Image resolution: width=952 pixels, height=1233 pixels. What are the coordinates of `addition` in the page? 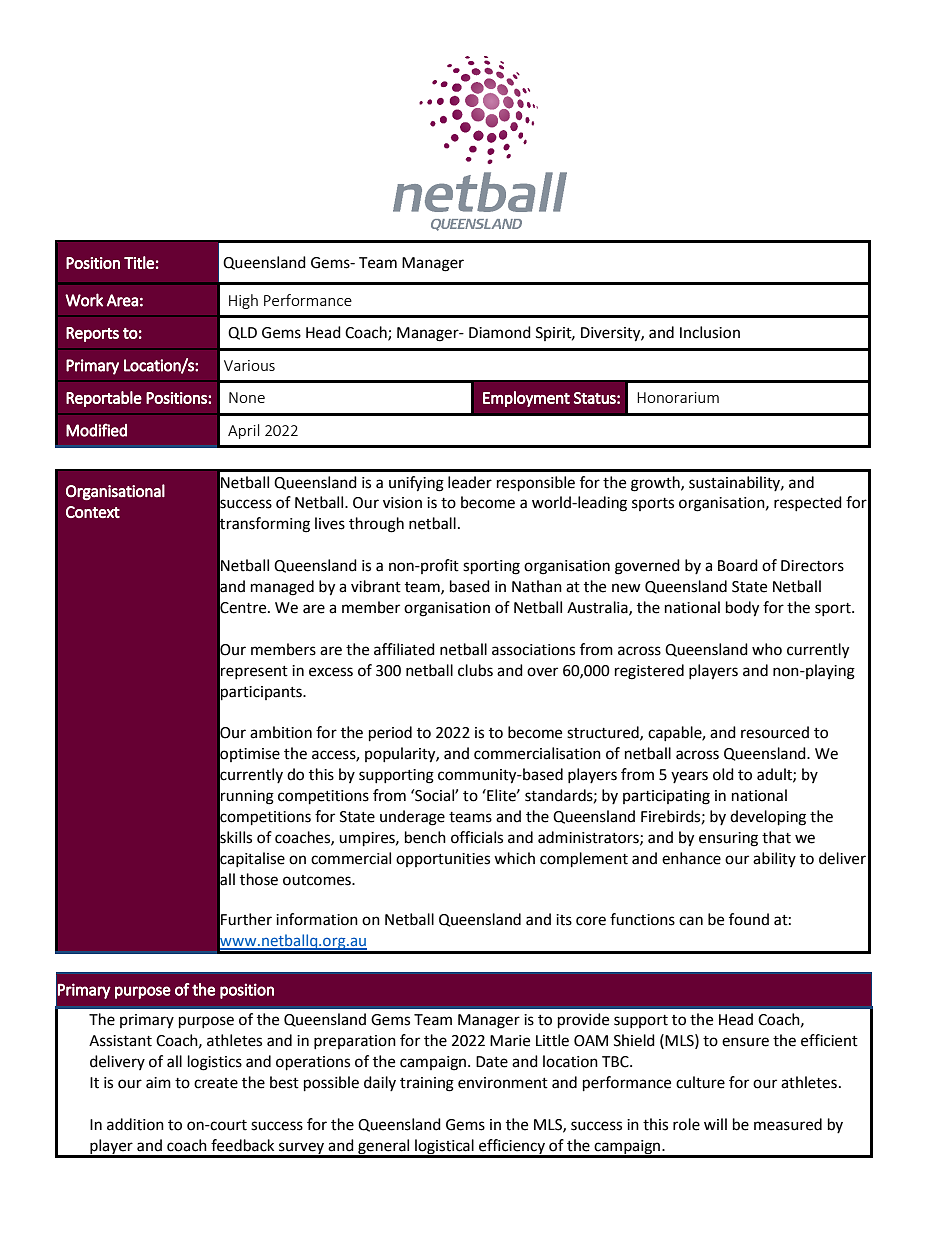 It's located at (135, 1124).
